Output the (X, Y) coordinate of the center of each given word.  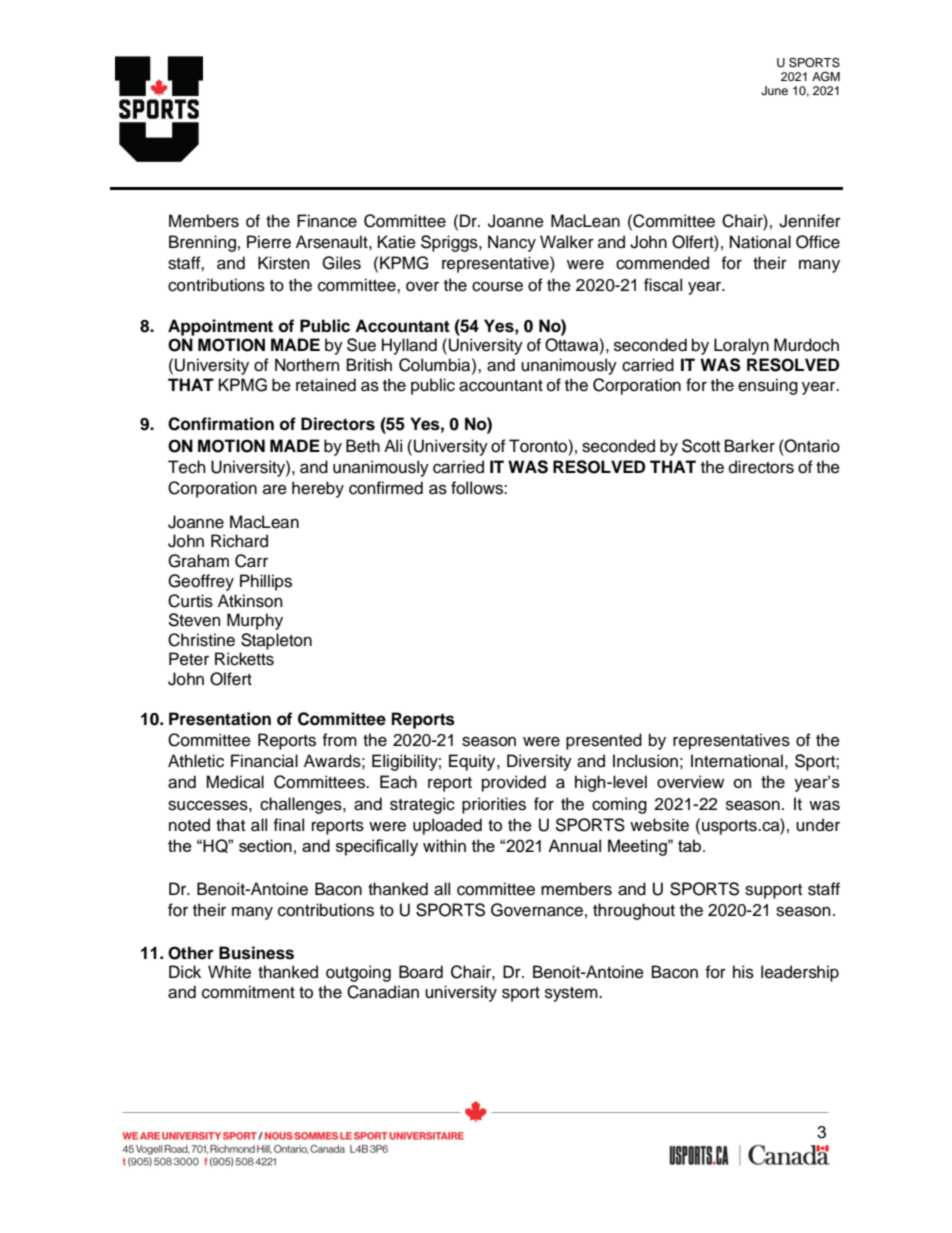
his (743, 972)
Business (256, 953)
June (774, 91)
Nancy (512, 243)
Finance (327, 221)
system (572, 994)
